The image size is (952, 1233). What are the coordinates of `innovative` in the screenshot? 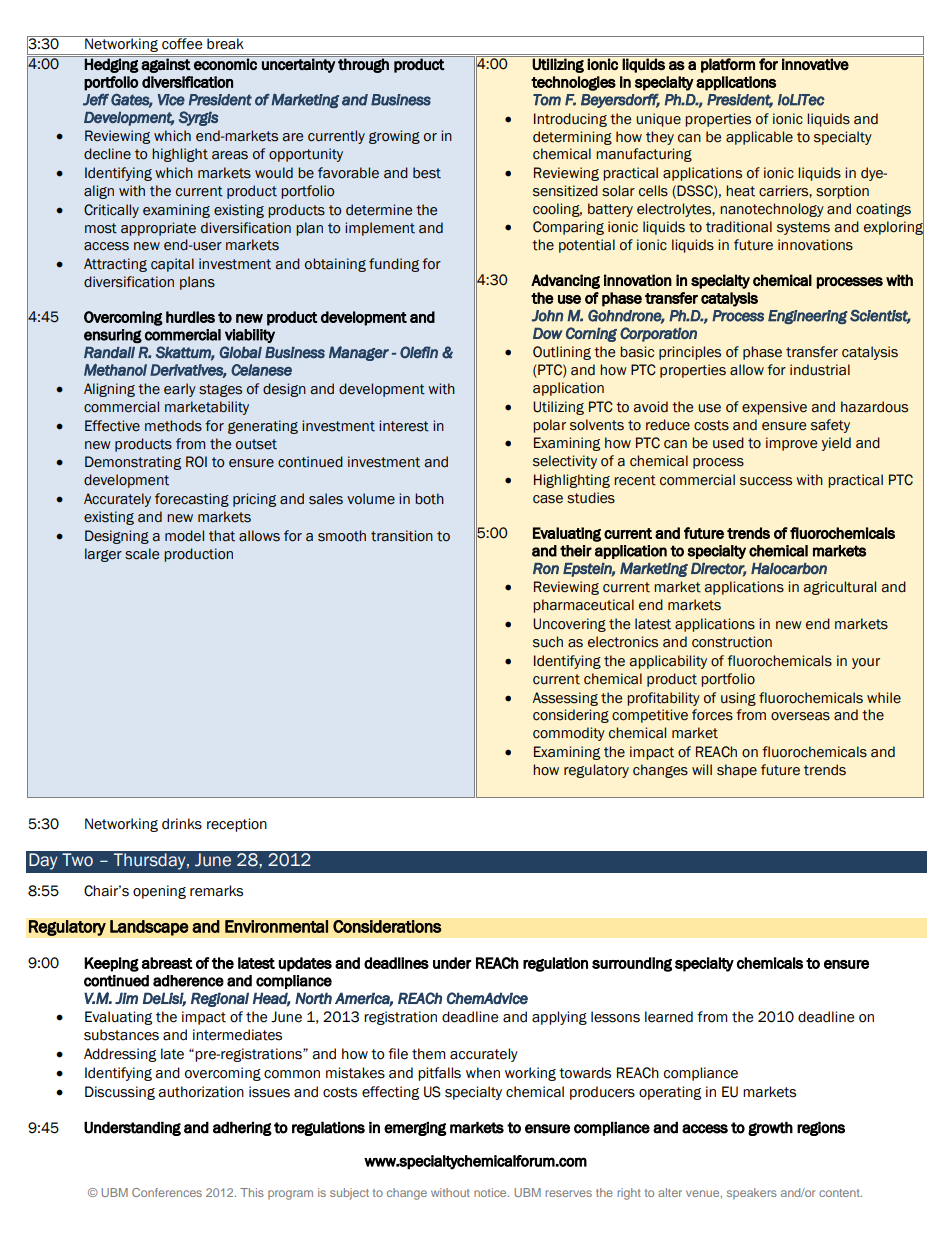 It's located at (815, 64).
